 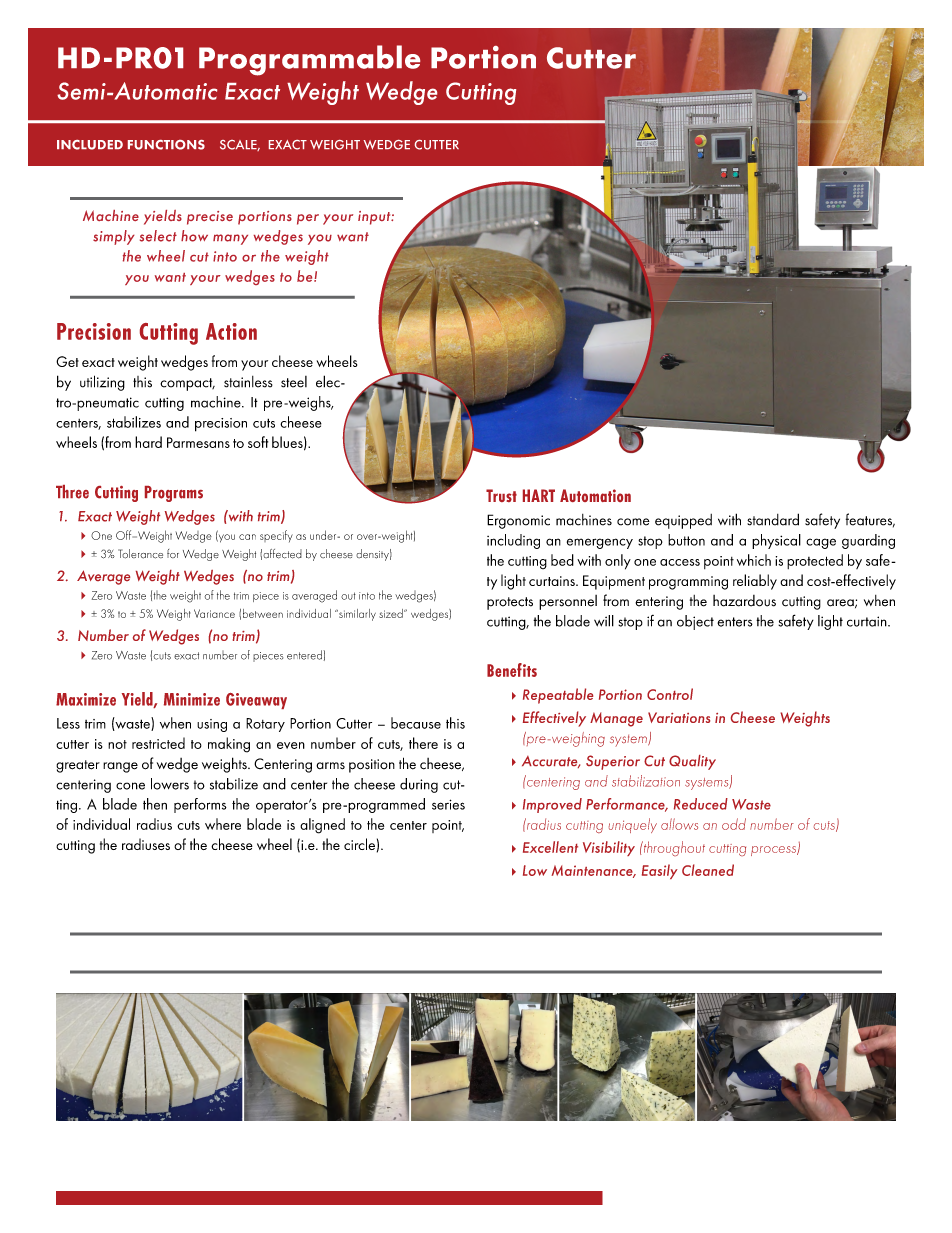 I want to click on where, so click(x=223, y=824).
